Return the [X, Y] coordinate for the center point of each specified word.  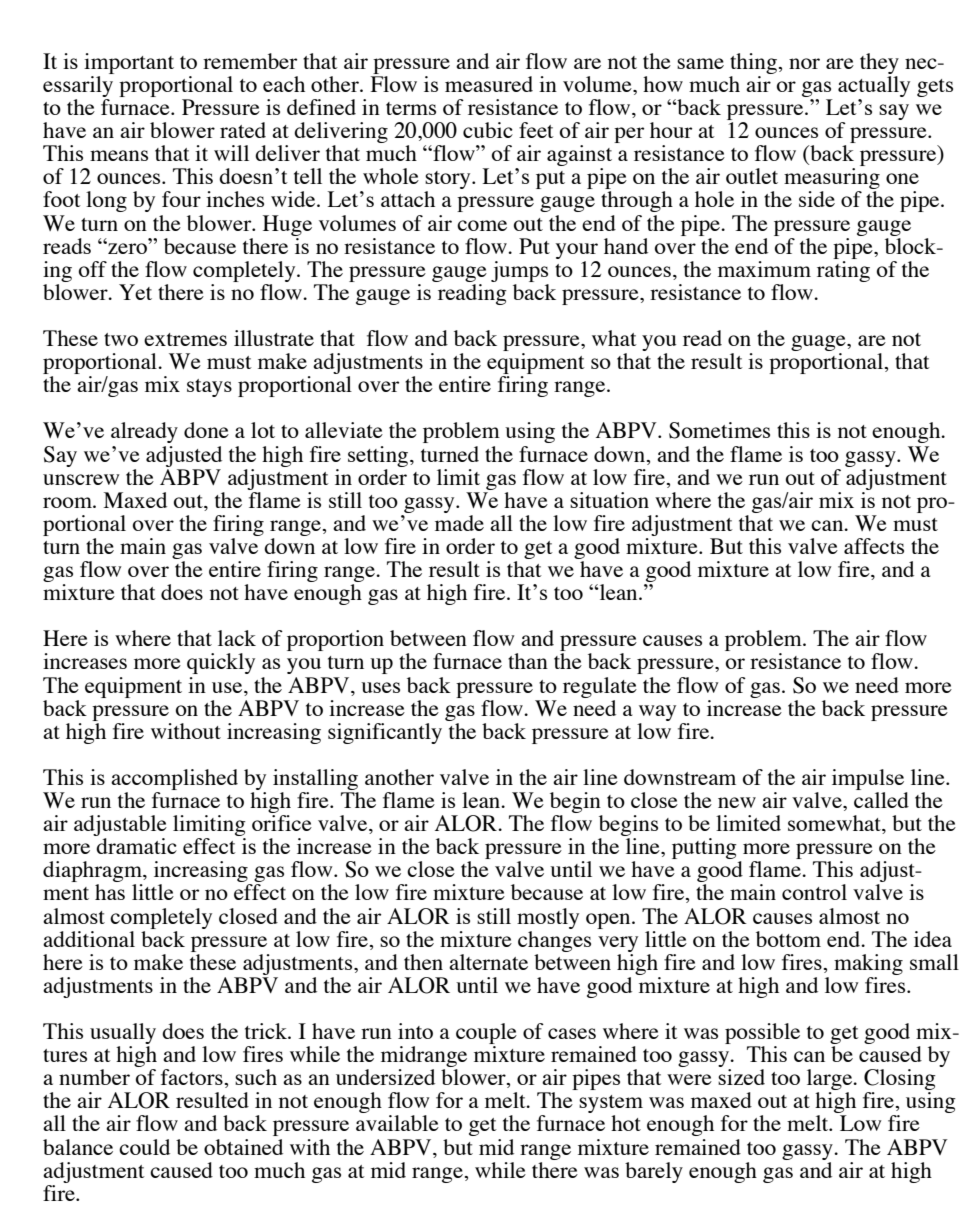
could [144, 1147]
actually [874, 86]
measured [489, 84]
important [129, 63]
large [831, 1081]
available [397, 1123]
